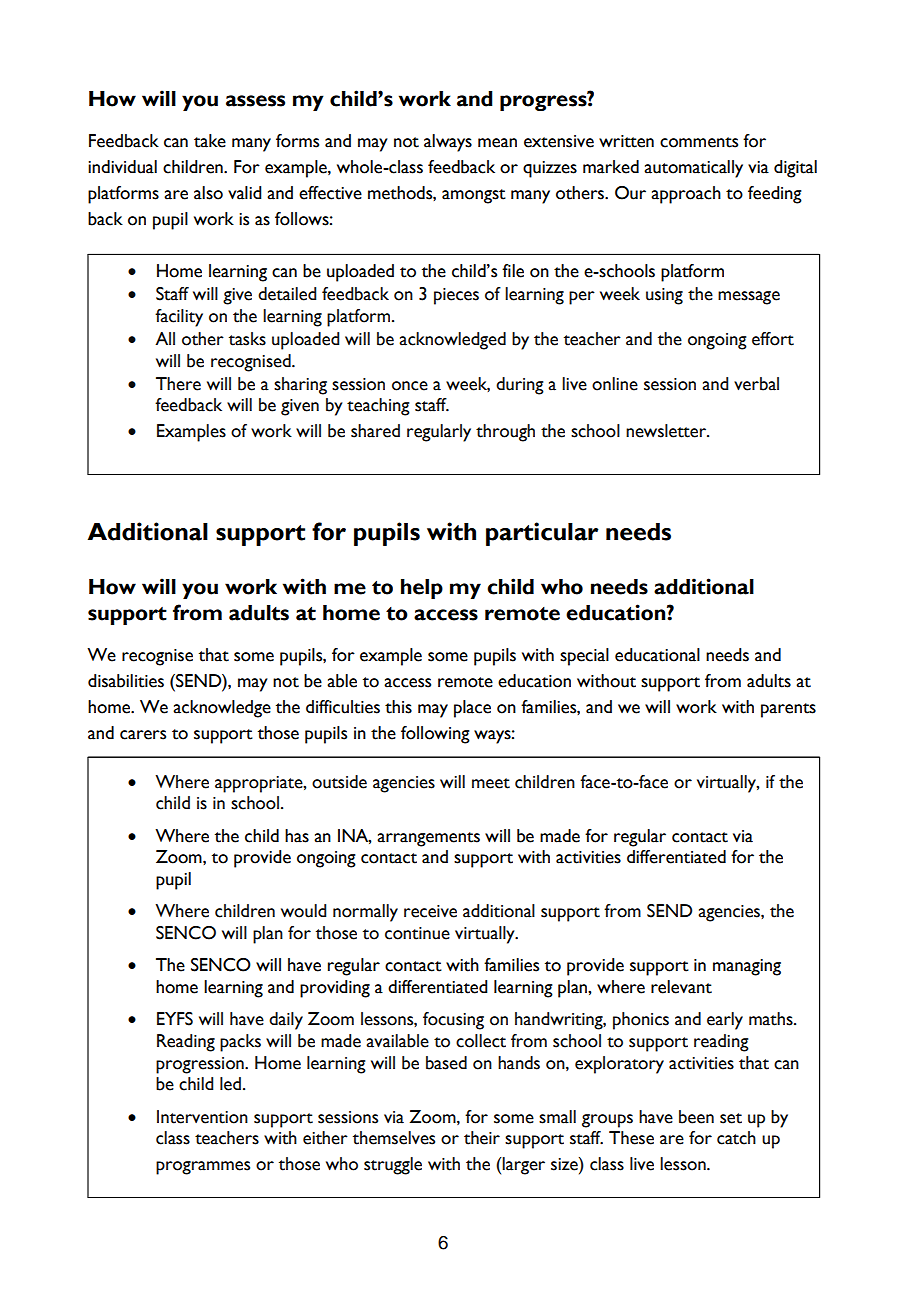 The height and width of the page is (1308, 924). What do you see at coordinates (210, 141) in the page?
I see `take` at bounding box center [210, 141].
